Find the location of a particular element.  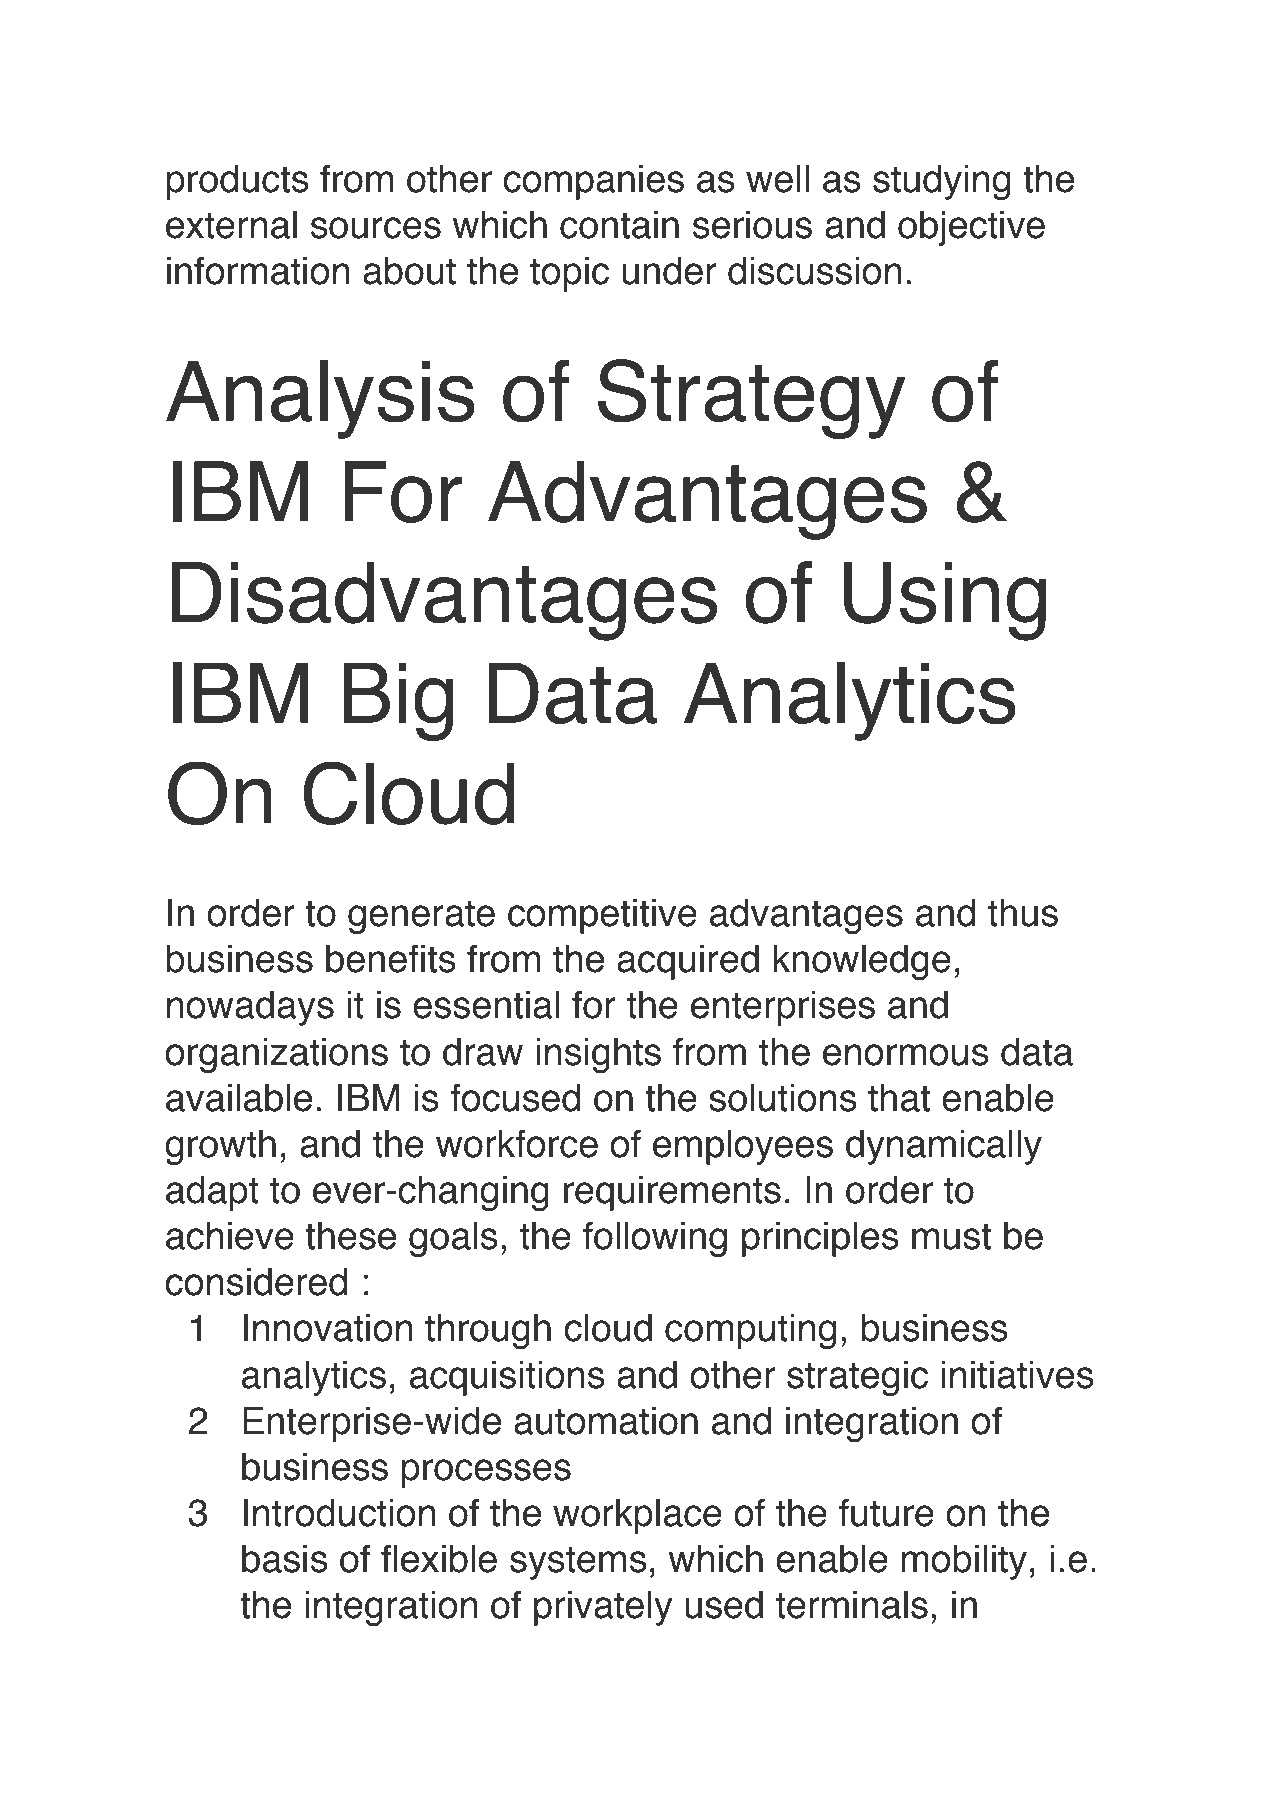

contain is located at coordinates (619, 225).
